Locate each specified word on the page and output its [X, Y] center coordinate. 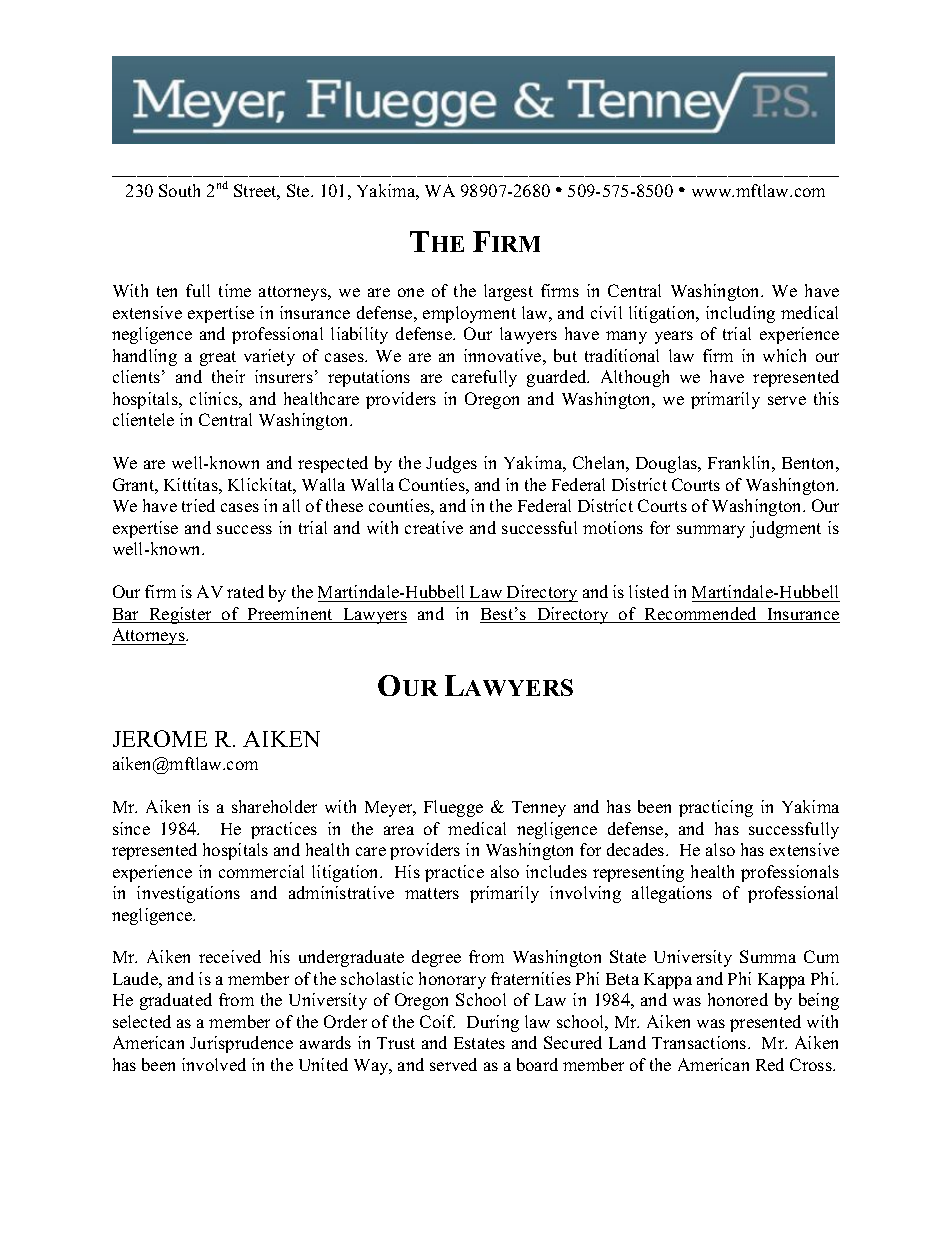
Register [180, 615]
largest [508, 292]
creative [434, 527]
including [740, 314]
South [179, 190]
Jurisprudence [241, 1044]
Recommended [701, 615]
